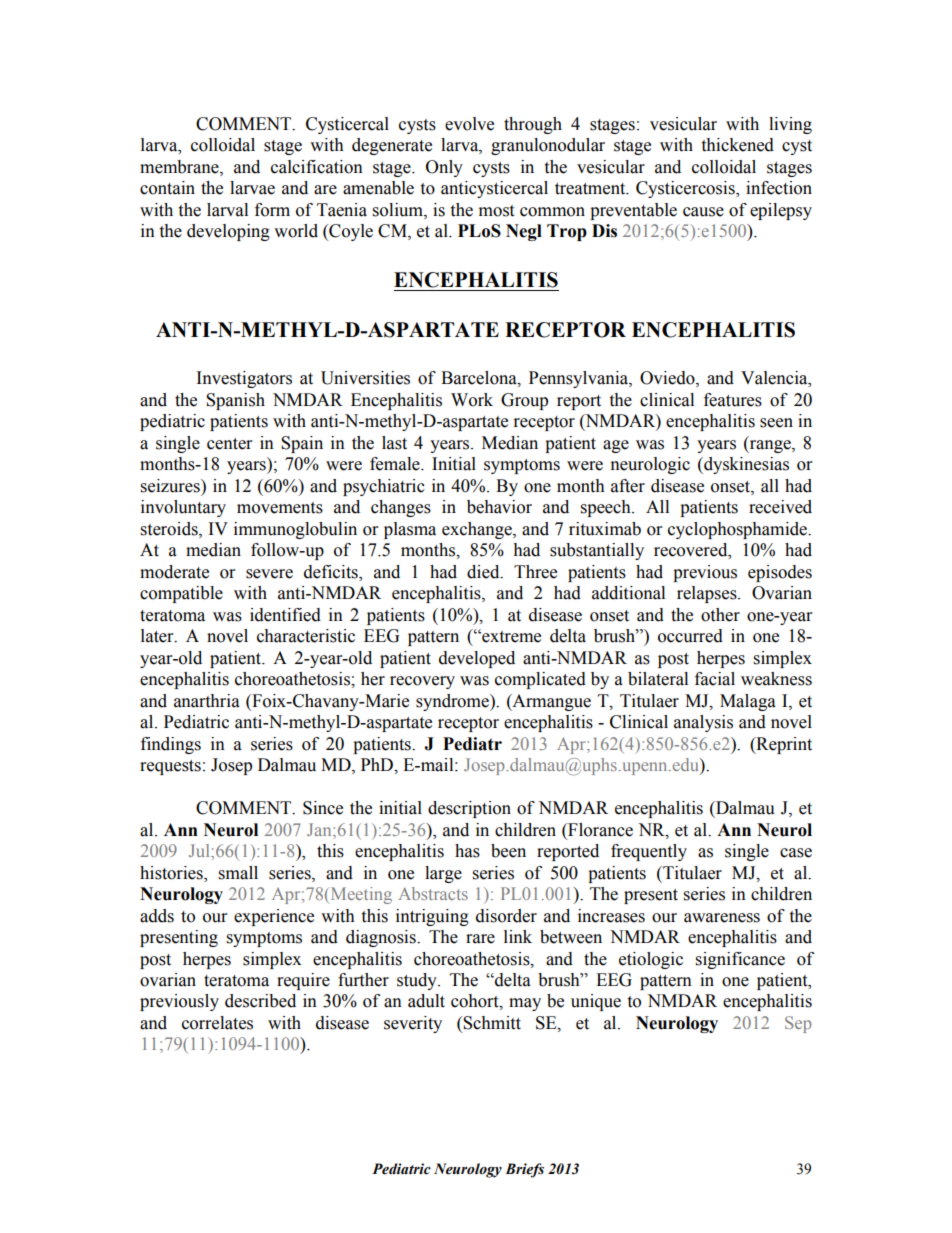  Describe the element at coordinates (238, 873) in the page. I see `small` at that location.
